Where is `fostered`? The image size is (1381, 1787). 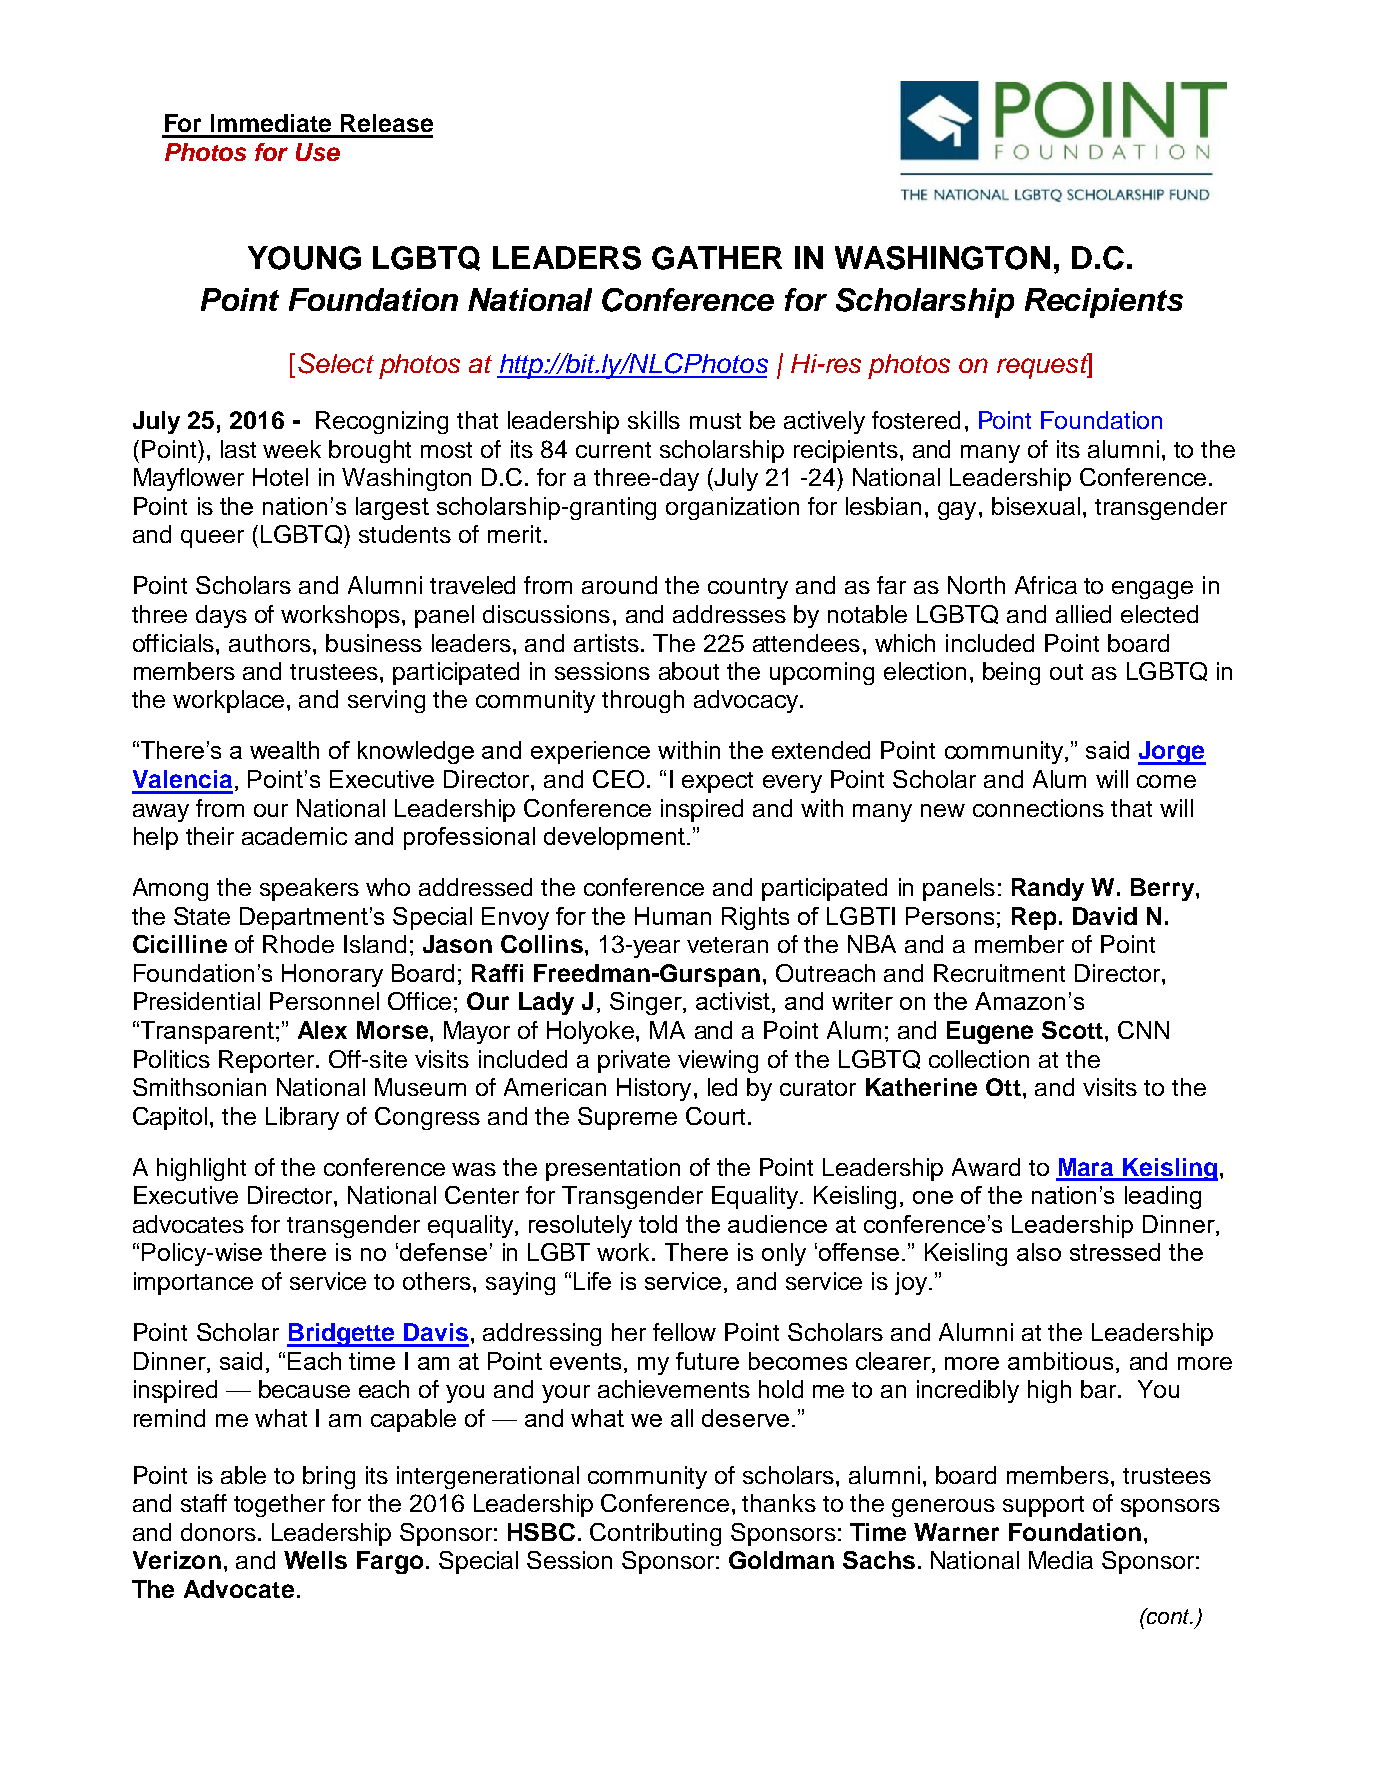 fostered is located at coordinates (916, 420).
